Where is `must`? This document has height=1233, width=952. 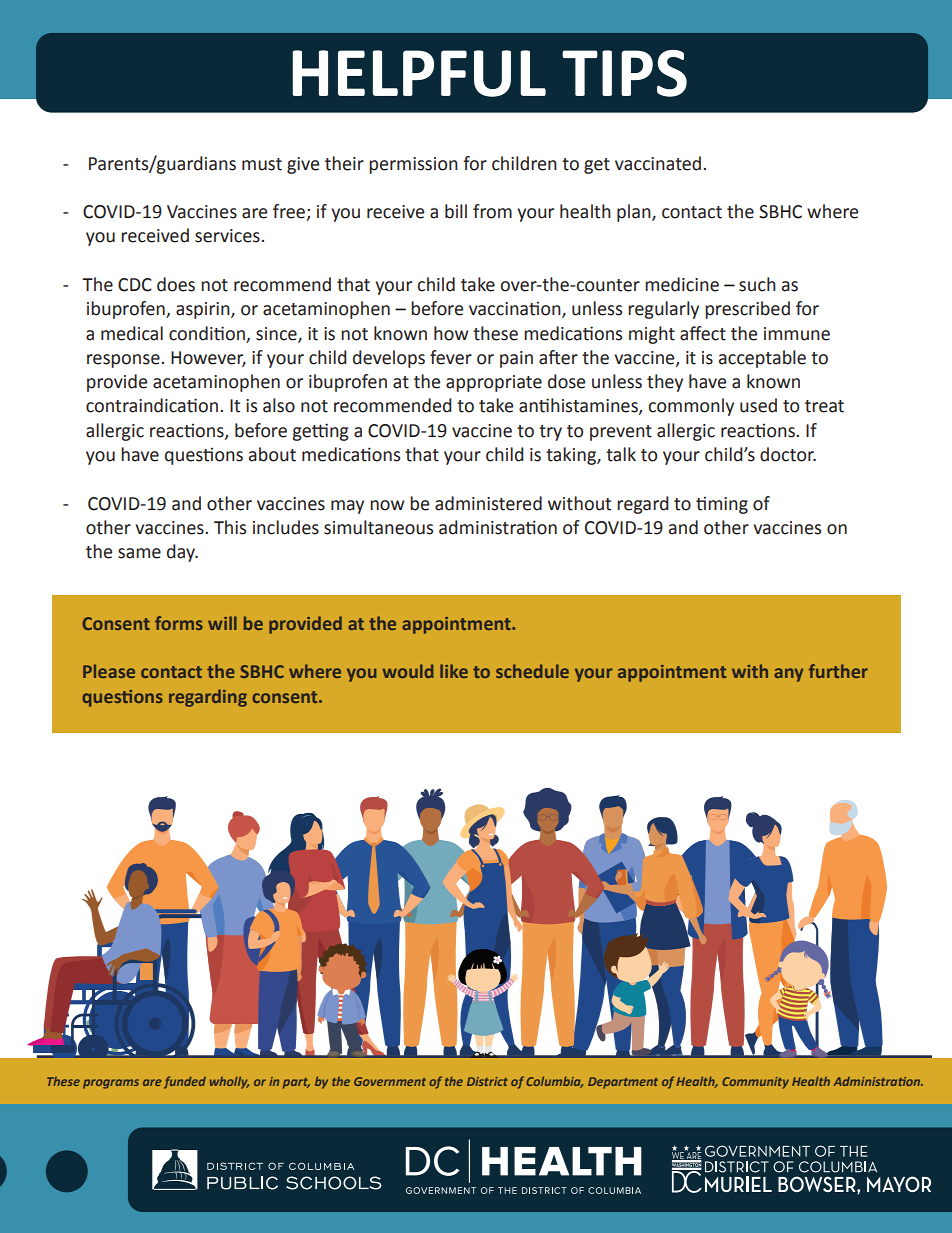
must is located at coordinates (262, 164).
